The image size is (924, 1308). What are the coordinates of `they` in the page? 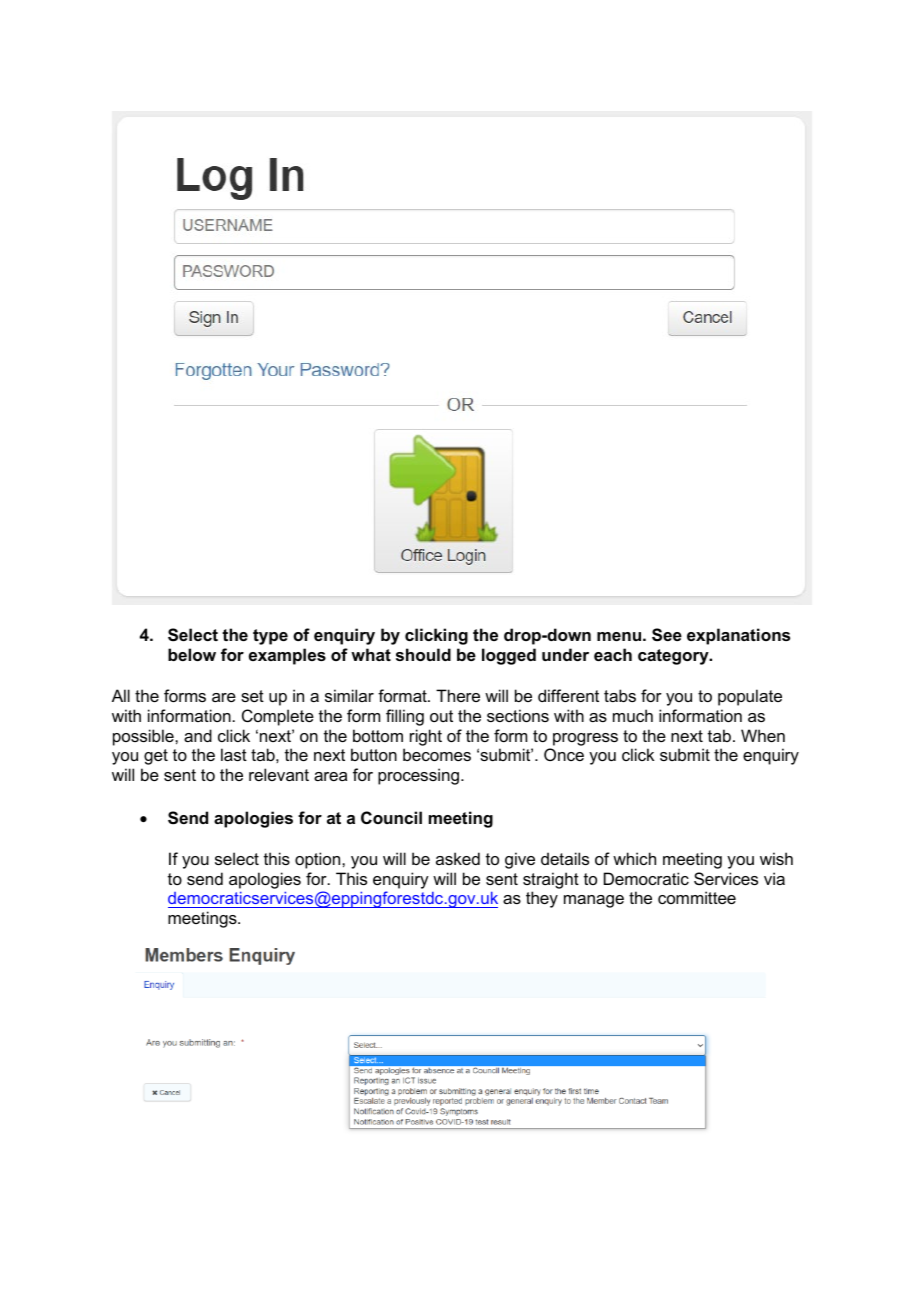 It's located at (542, 899).
